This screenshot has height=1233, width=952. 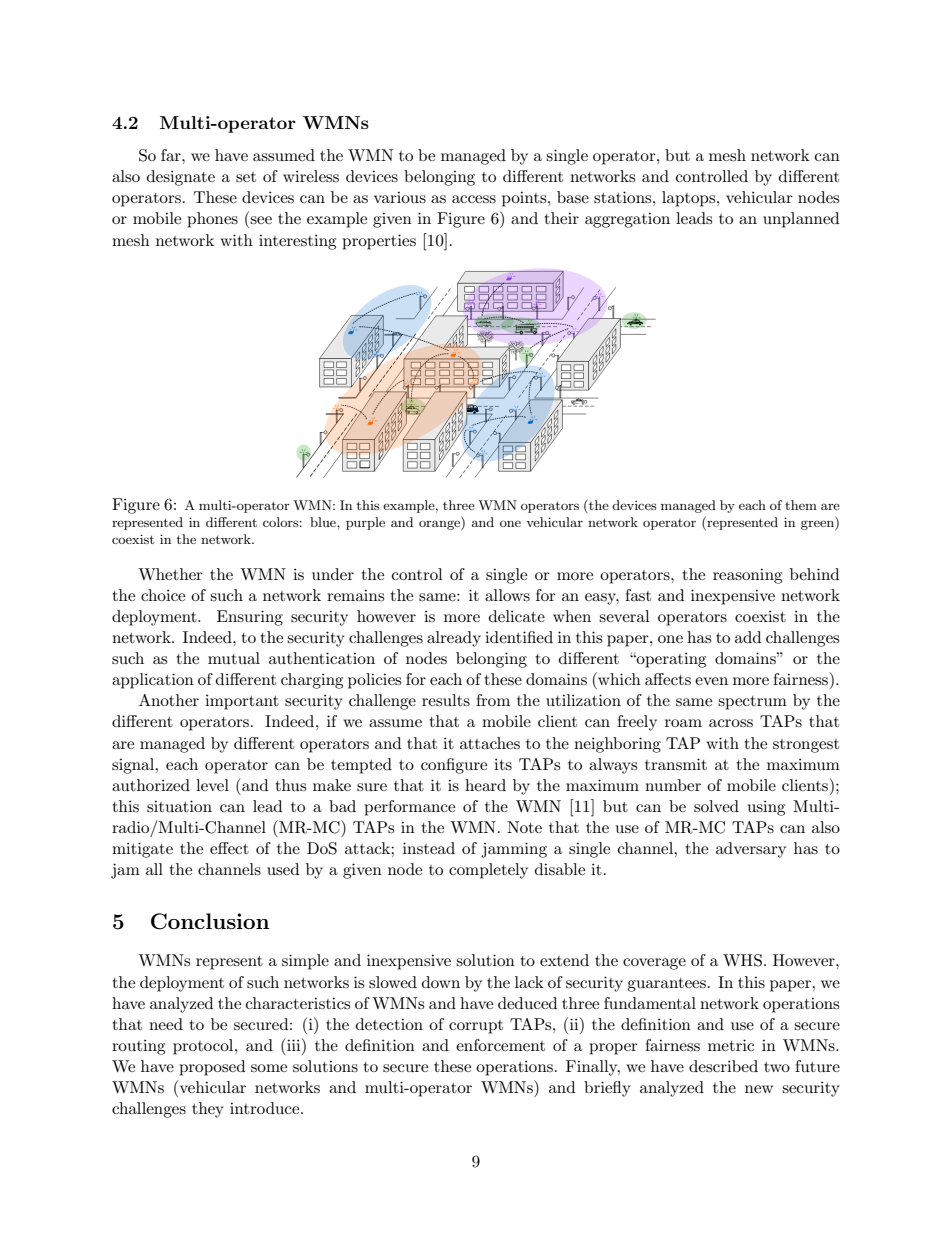 What do you see at coordinates (246, 177) in the screenshot?
I see `set` at bounding box center [246, 177].
